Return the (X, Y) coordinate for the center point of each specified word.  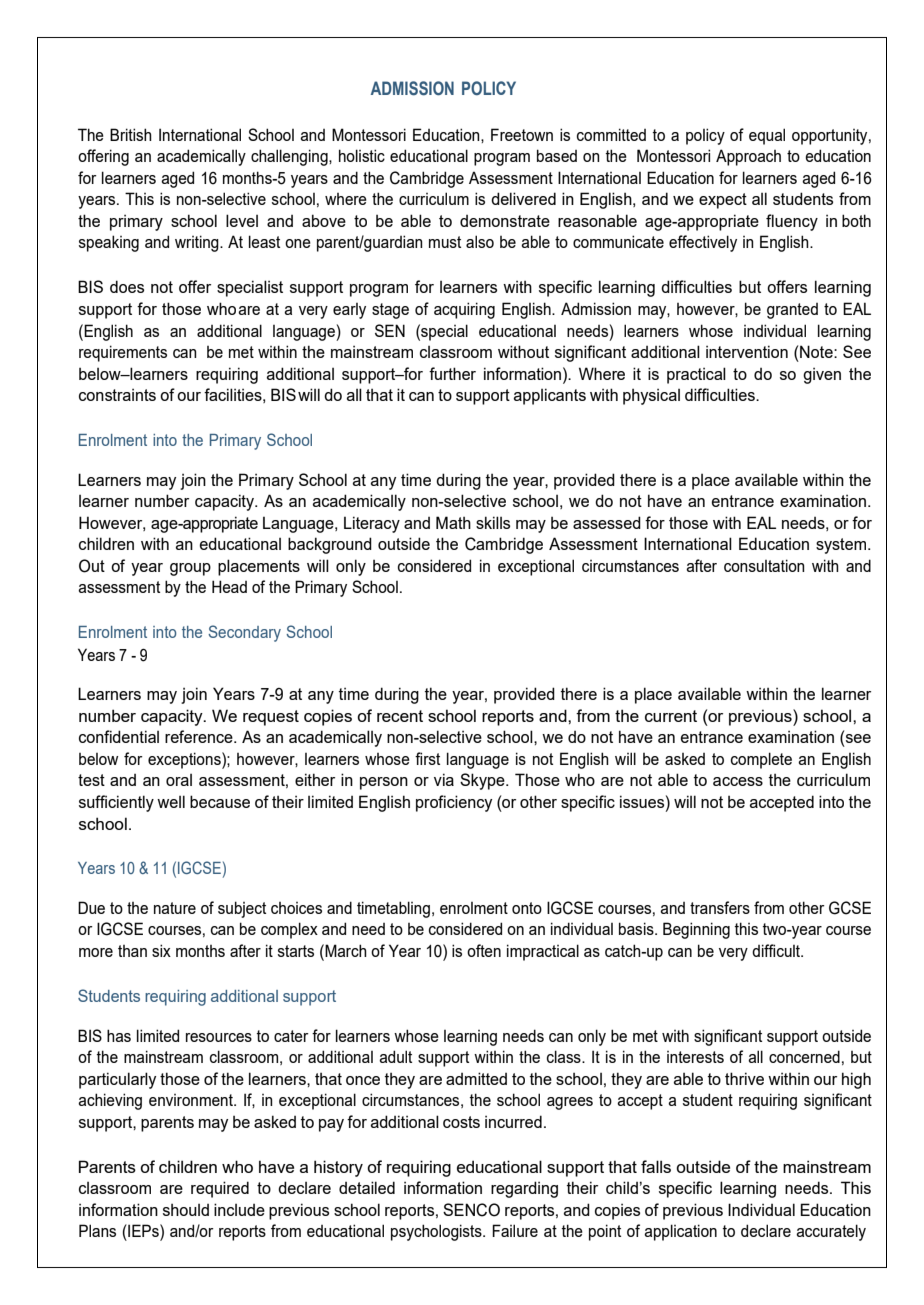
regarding (524, 1189)
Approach (748, 157)
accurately (831, 1232)
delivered (523, 198)
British (131, 134)
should (186, 1210)
